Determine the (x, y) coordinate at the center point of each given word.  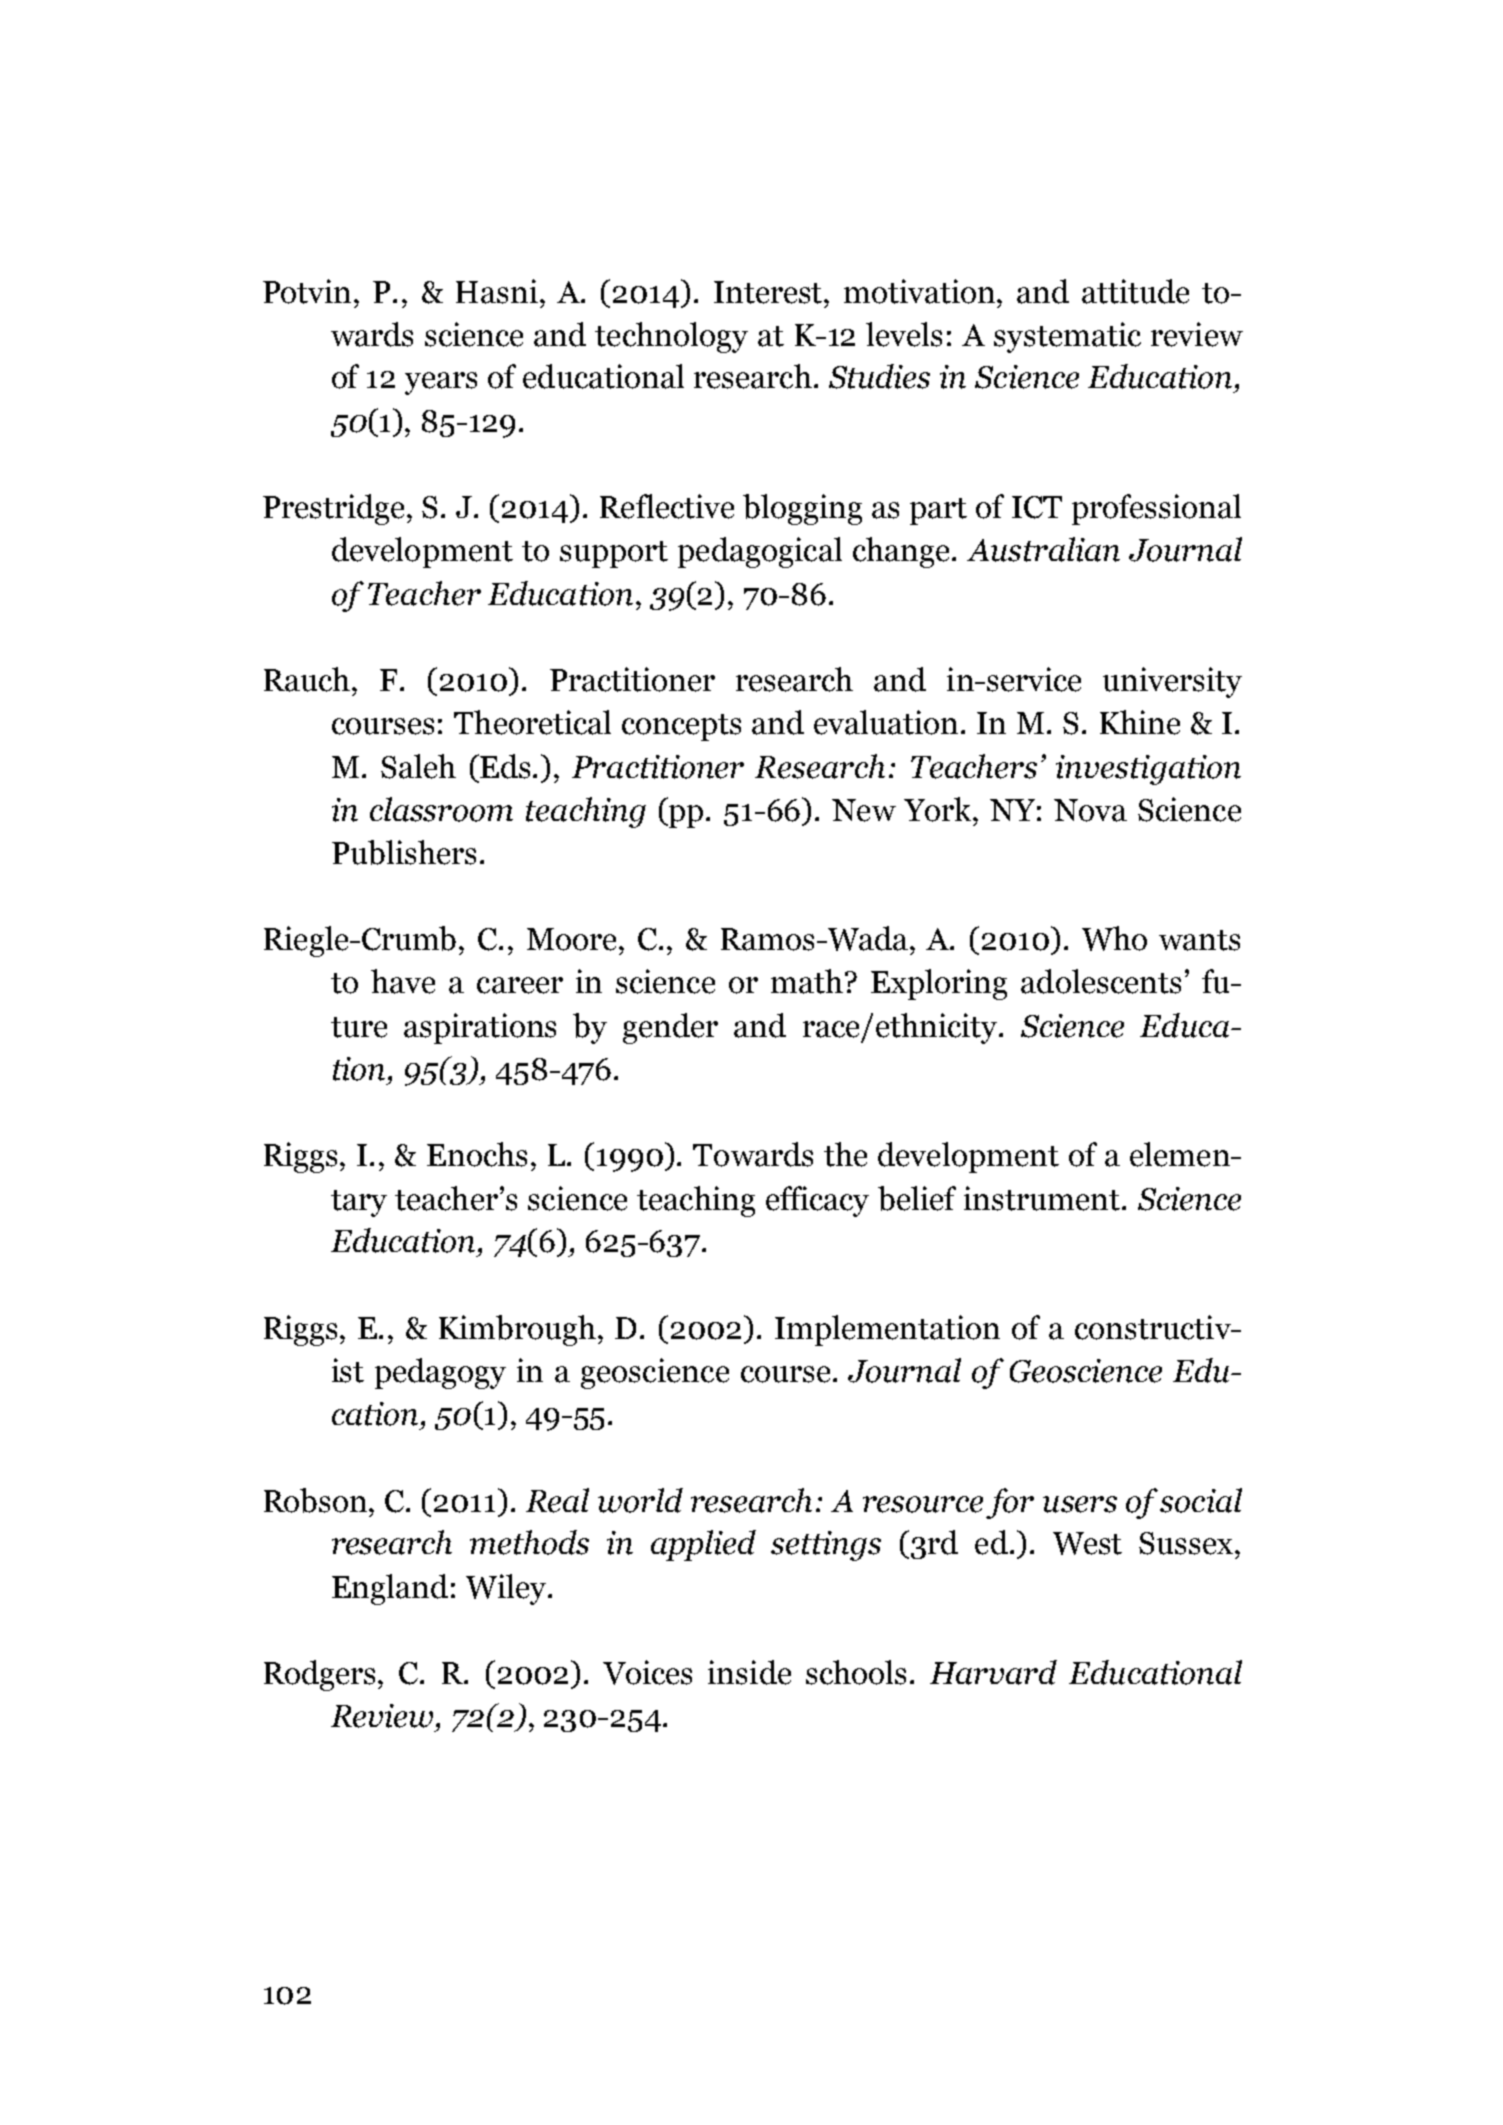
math (807, 981)
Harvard (993, 1672)
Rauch (308, 679)
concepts (681, 727)
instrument (1043, 1198)
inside (749, 1672)
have (403, 981)
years (441, 383)
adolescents (1101, 981)
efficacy (817, 1201)
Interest (769, 292)
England (390, 1589)
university (1172, 682)
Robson (317, 1500)
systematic (1067, 337)
